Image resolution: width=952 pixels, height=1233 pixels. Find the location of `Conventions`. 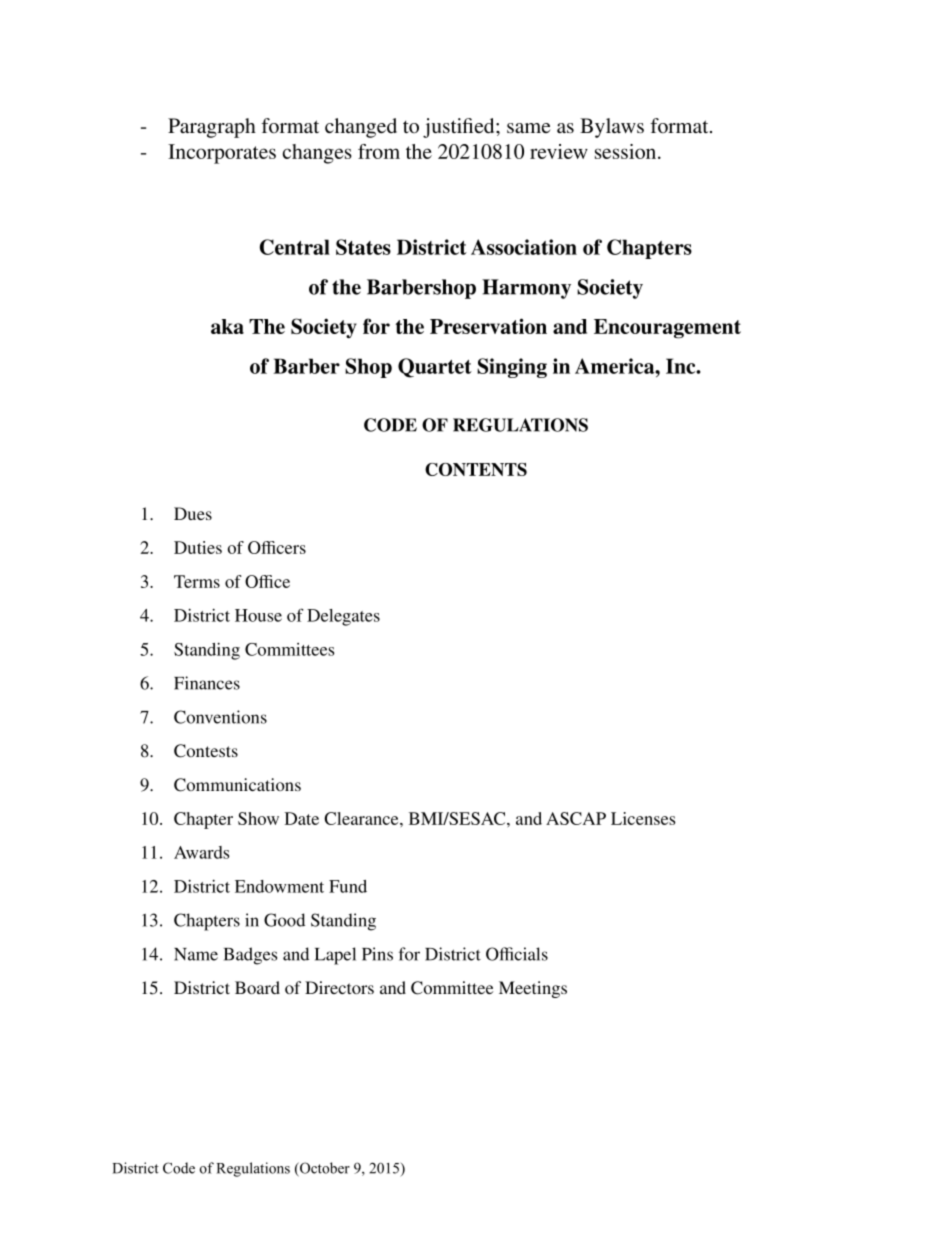

Conventions is located at coordinates (220, 717).
